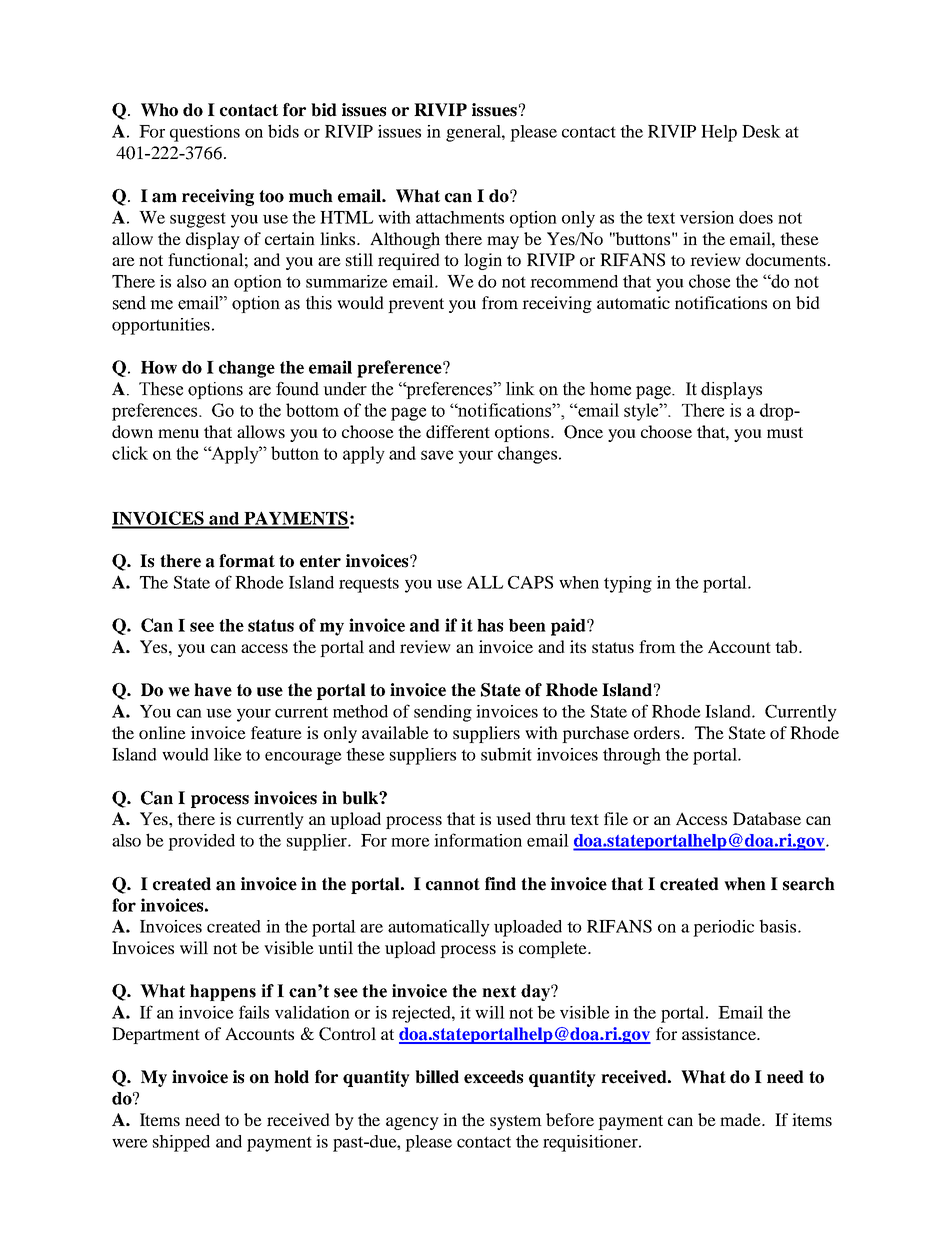 The width and height of the page is (952, 1233). Describe the element at coordinates (761, 131) in the page. I see `Desk` at that location.
